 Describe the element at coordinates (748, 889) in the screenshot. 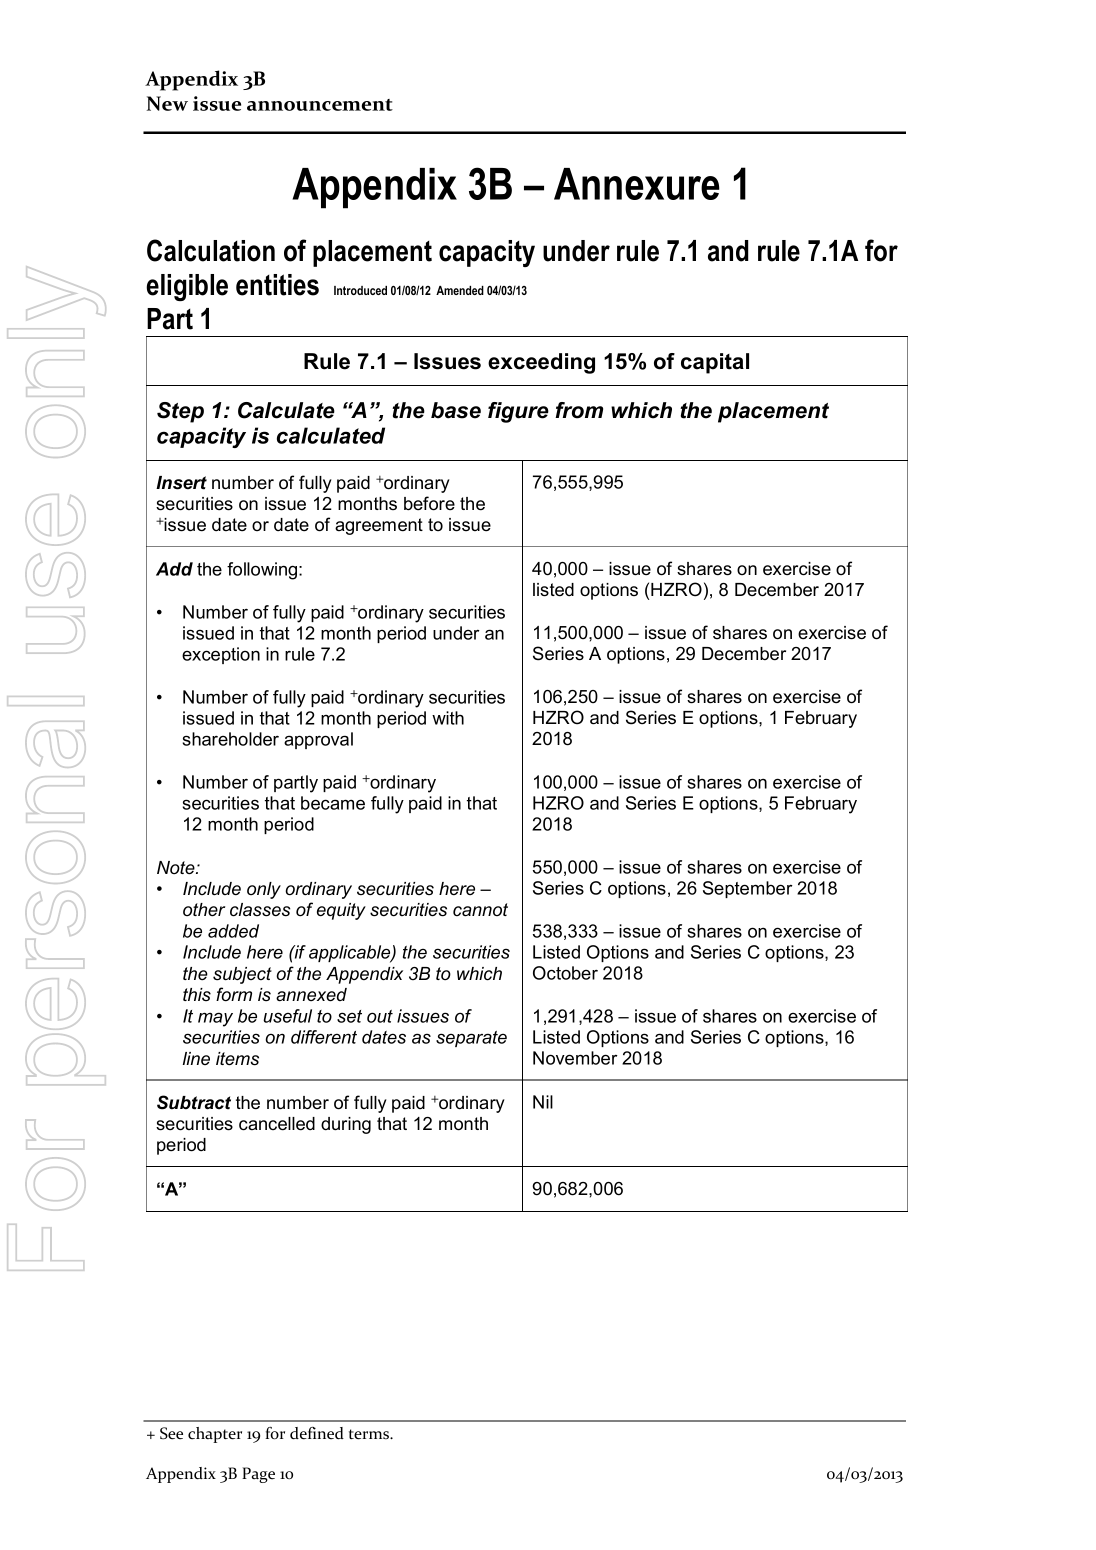

I see `September` at that location.
